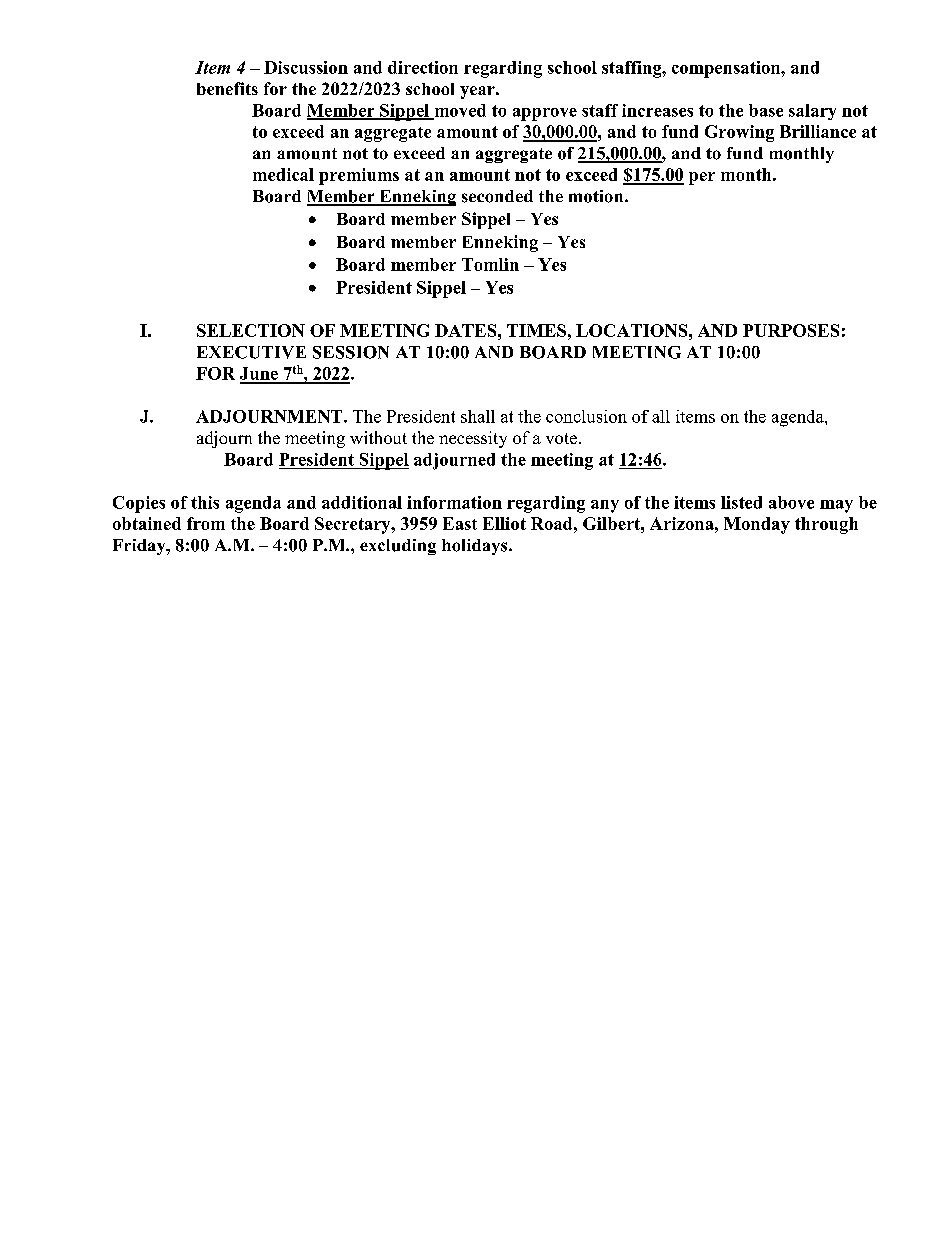  Describe the element at coordinates (227, 88) in the screenshot. I see `benefits` at that location.
